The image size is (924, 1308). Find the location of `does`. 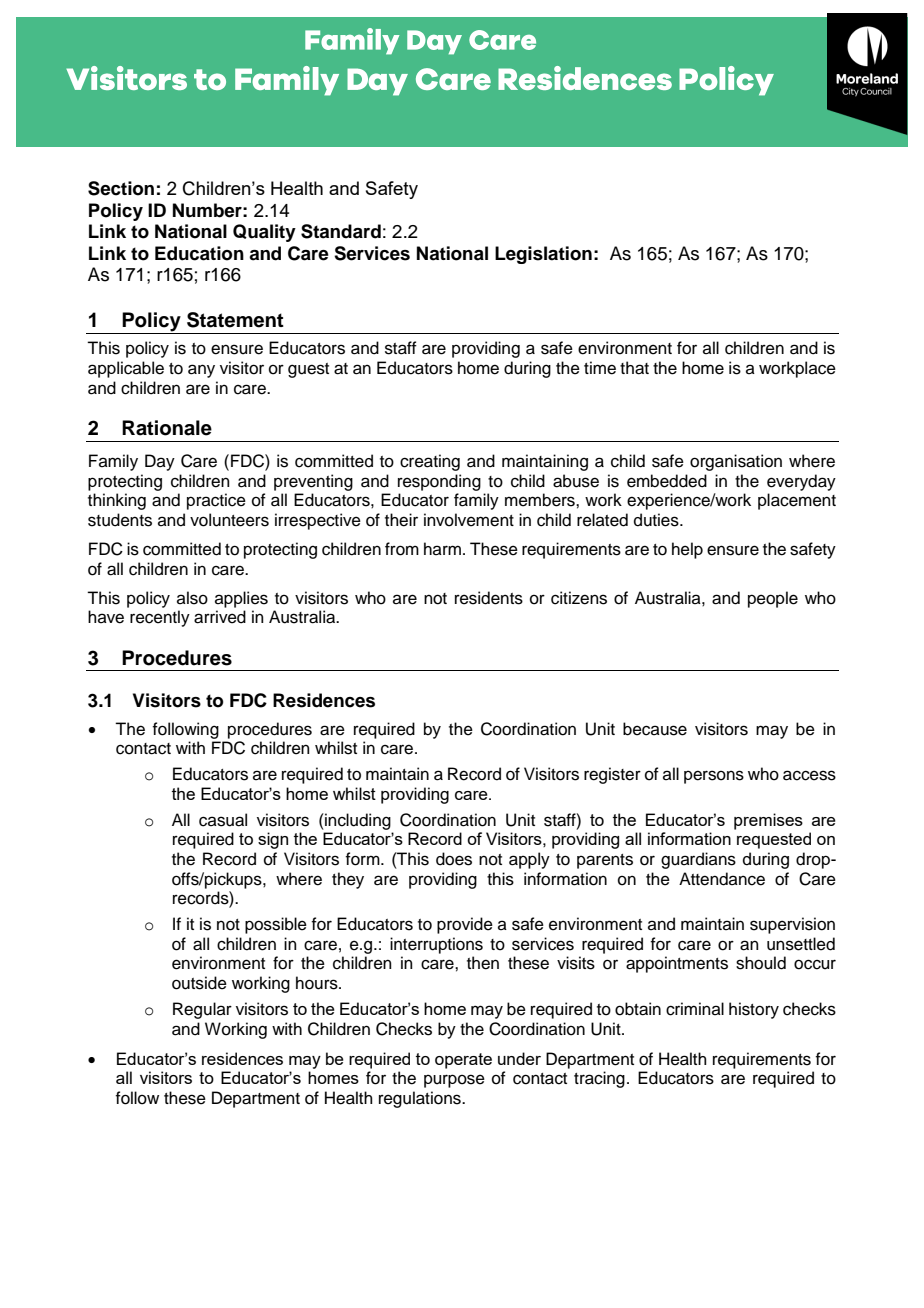

does is located at coordinates (454, 859).
